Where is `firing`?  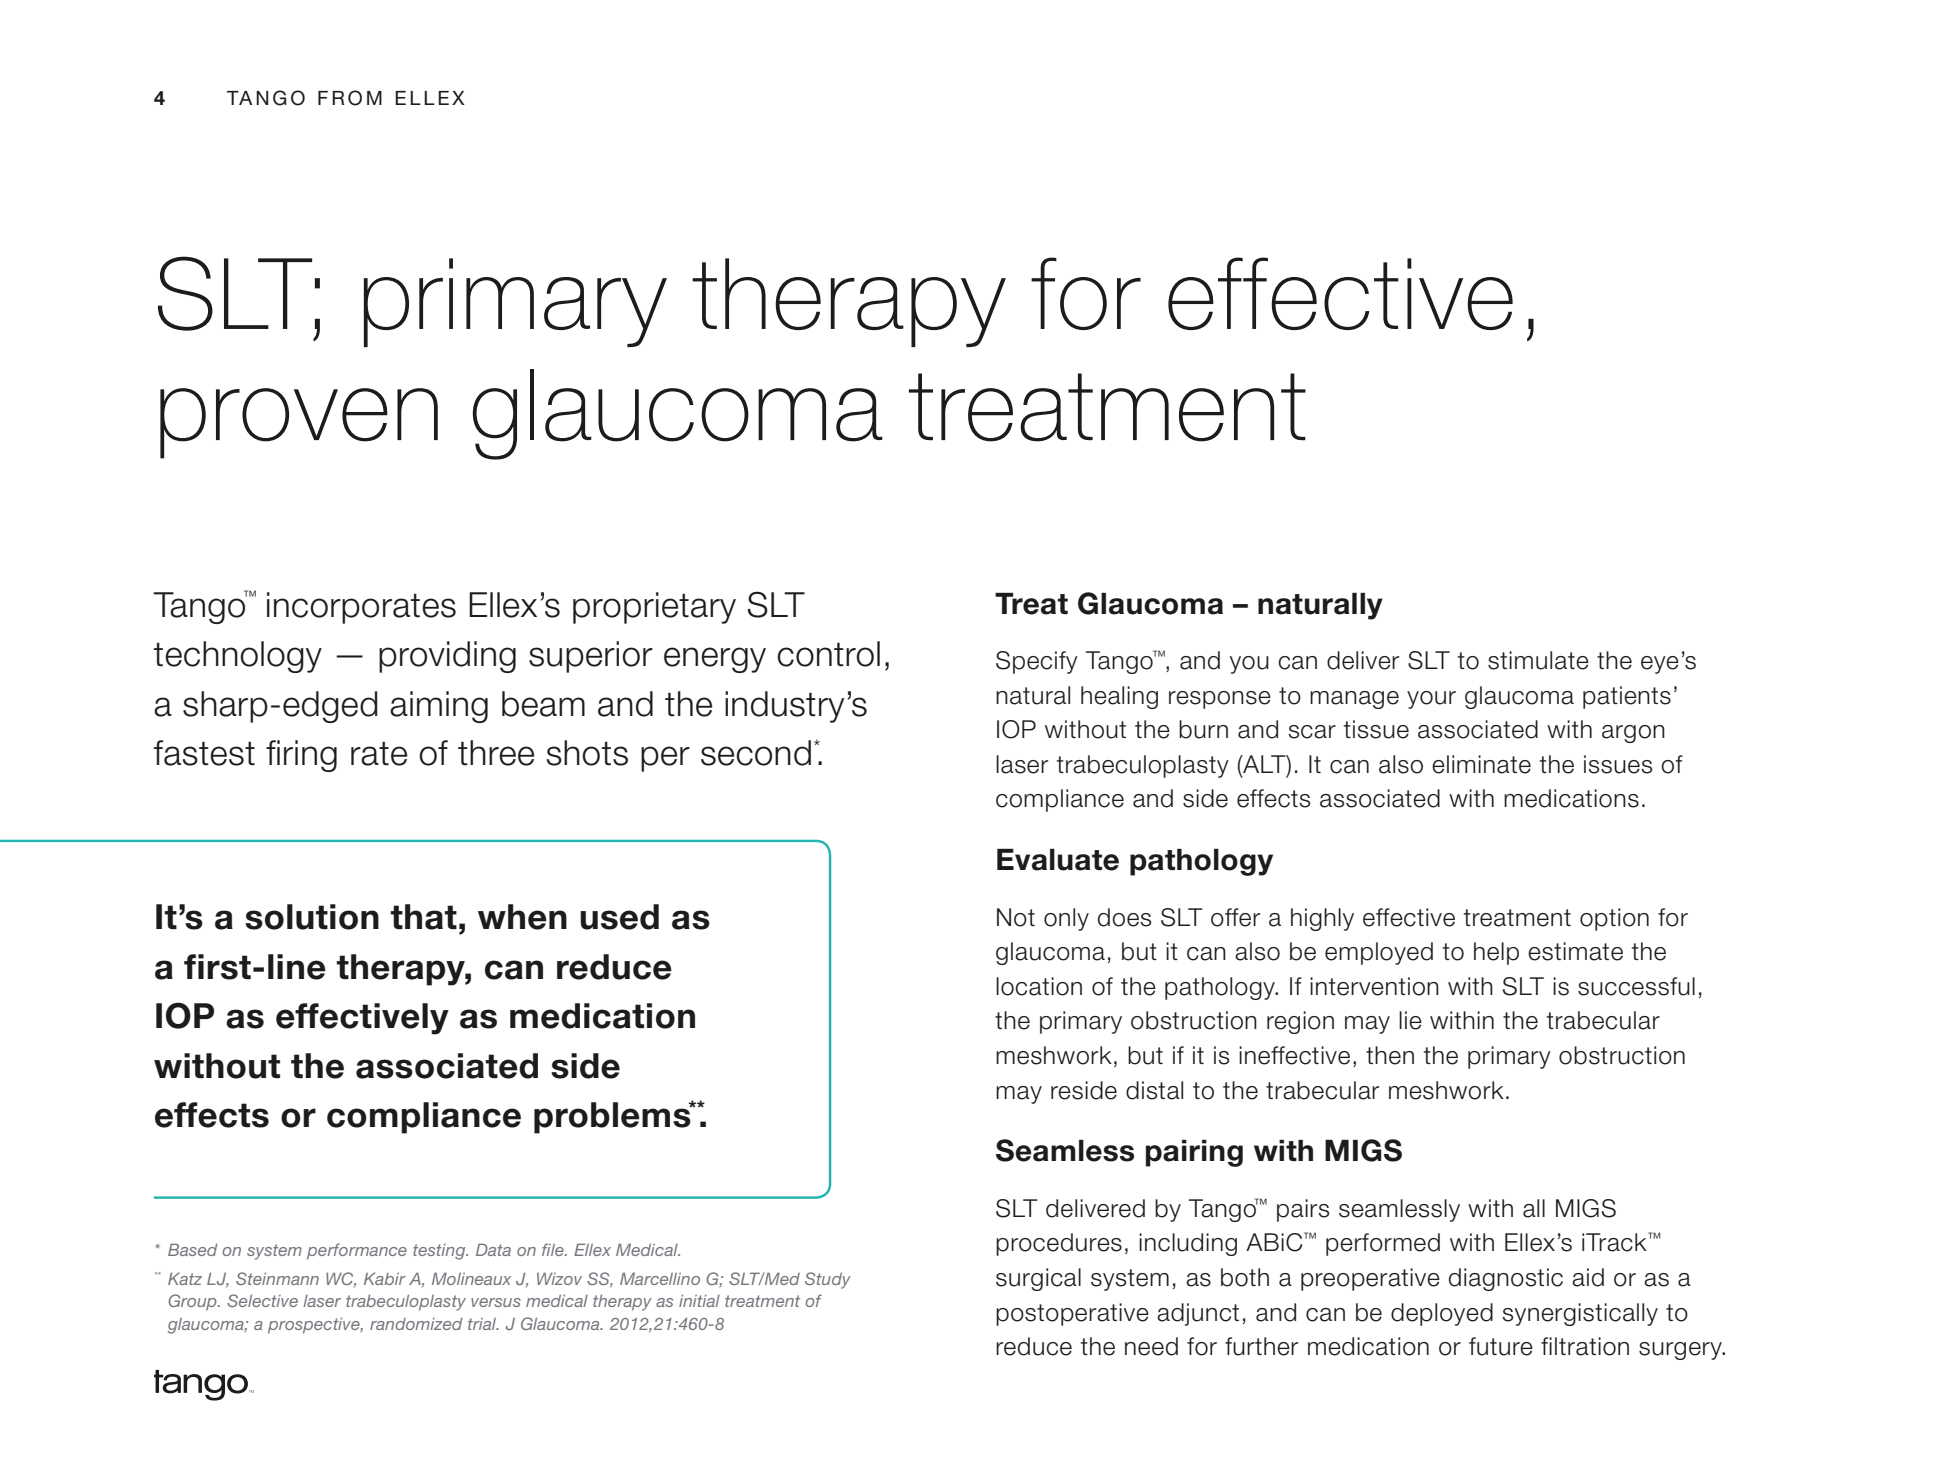 firing is located at coordinates (301, 756).
